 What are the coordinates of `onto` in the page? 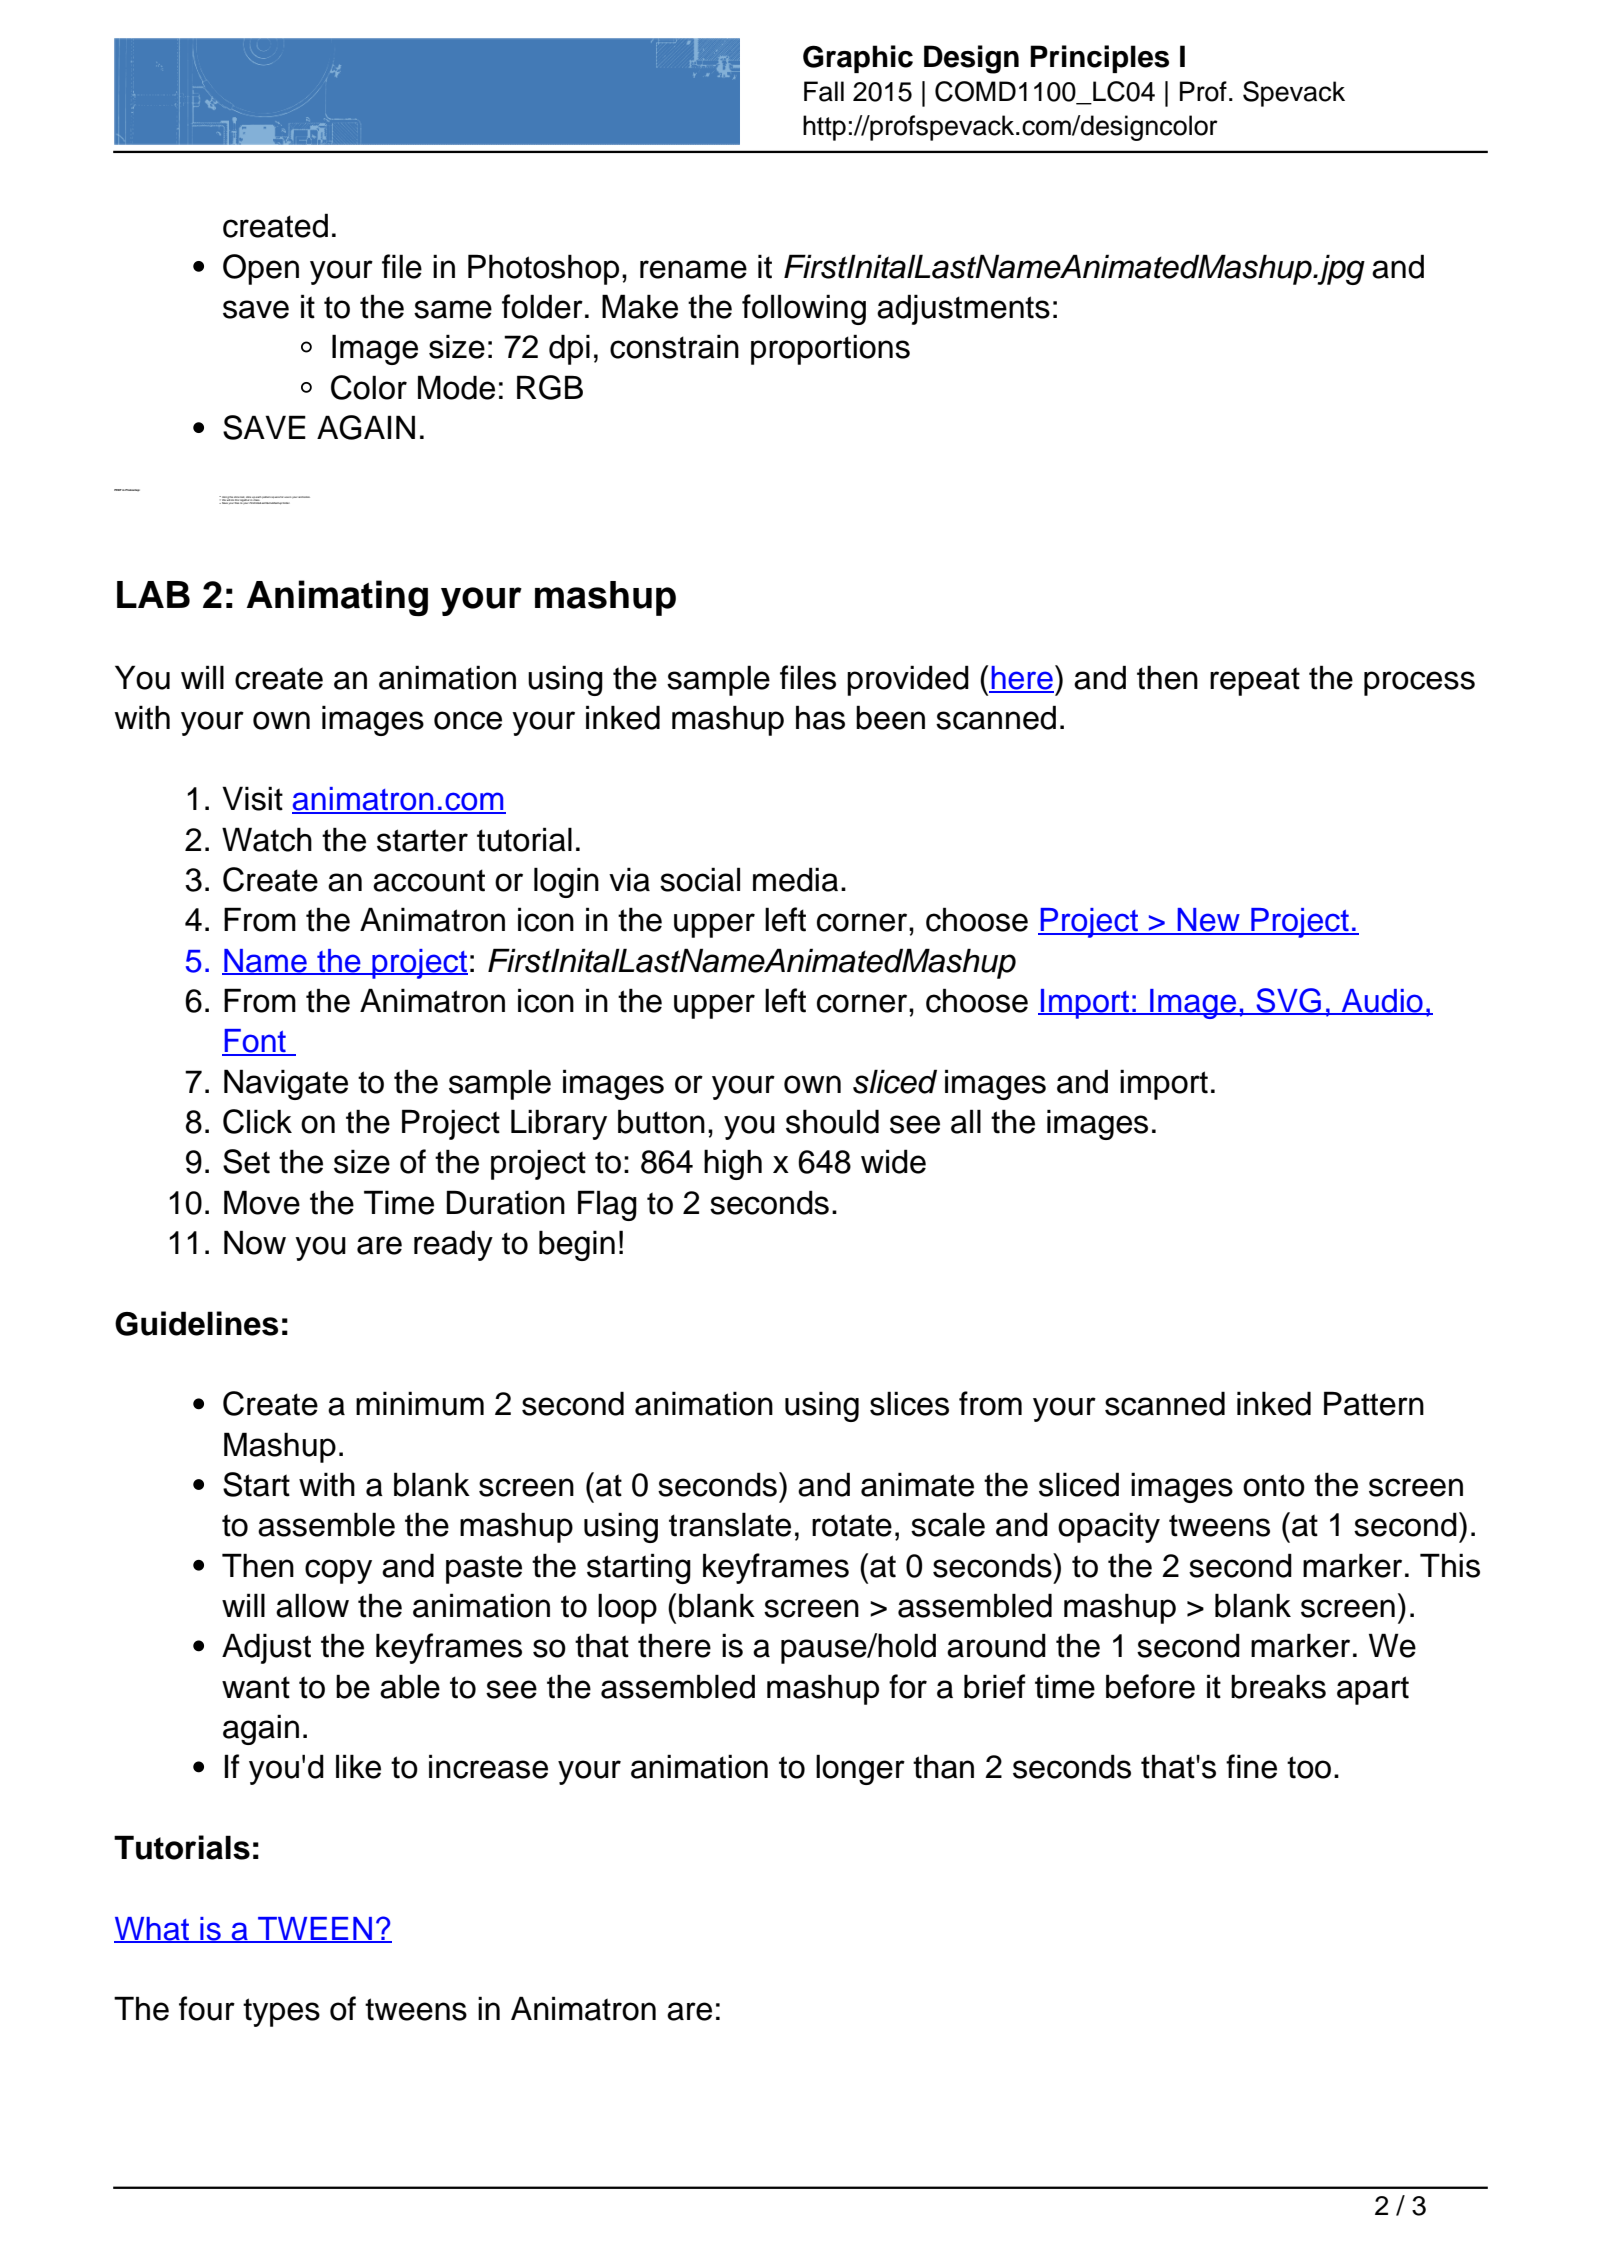 It's located at (1274, 1485).
